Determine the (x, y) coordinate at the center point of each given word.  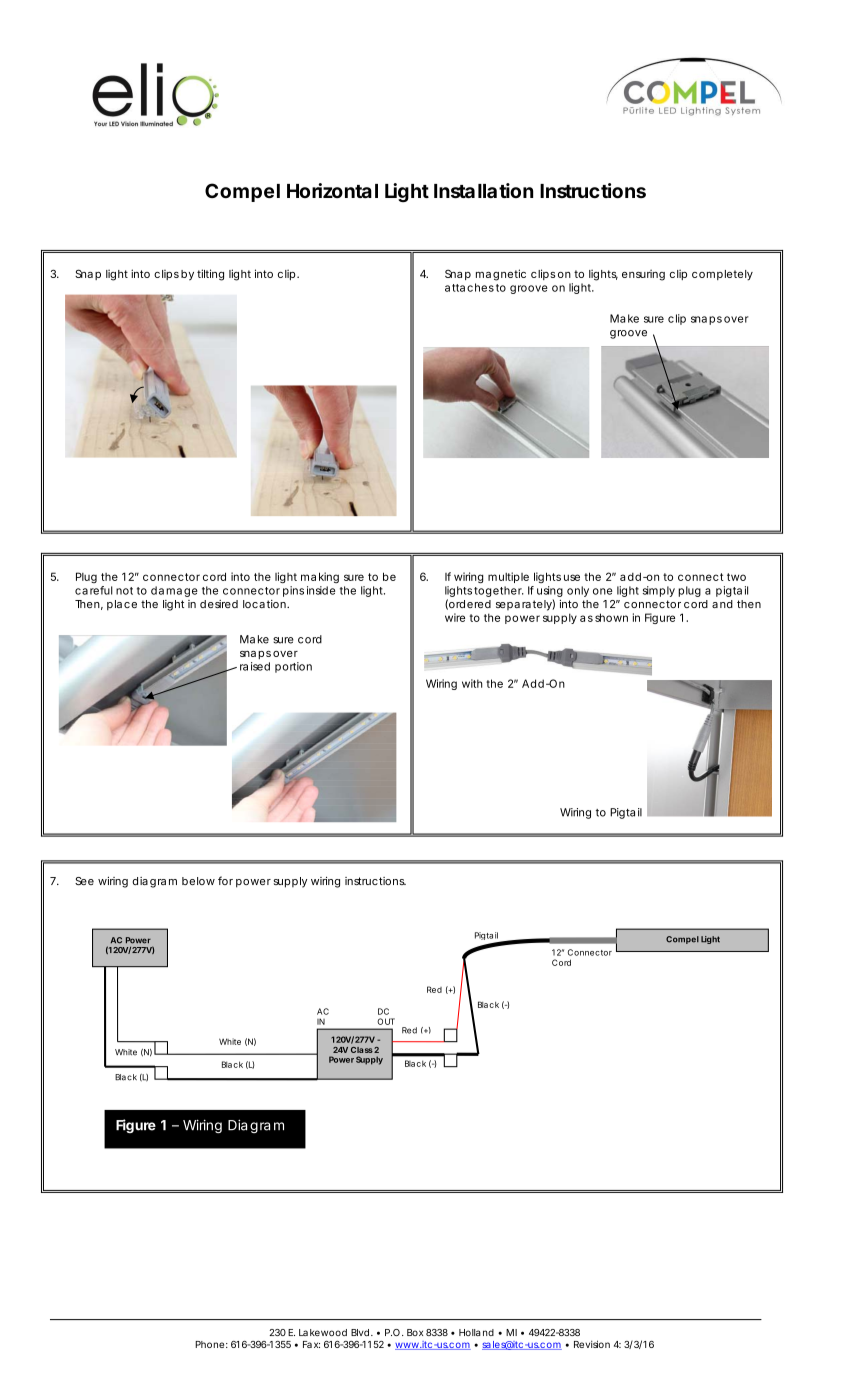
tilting (210, 275)
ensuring (643, 275)
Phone (209, 1344)
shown (611, 617)
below (198, 881)
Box (415, 1332)
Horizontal (332, 190)
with (472, 683)
